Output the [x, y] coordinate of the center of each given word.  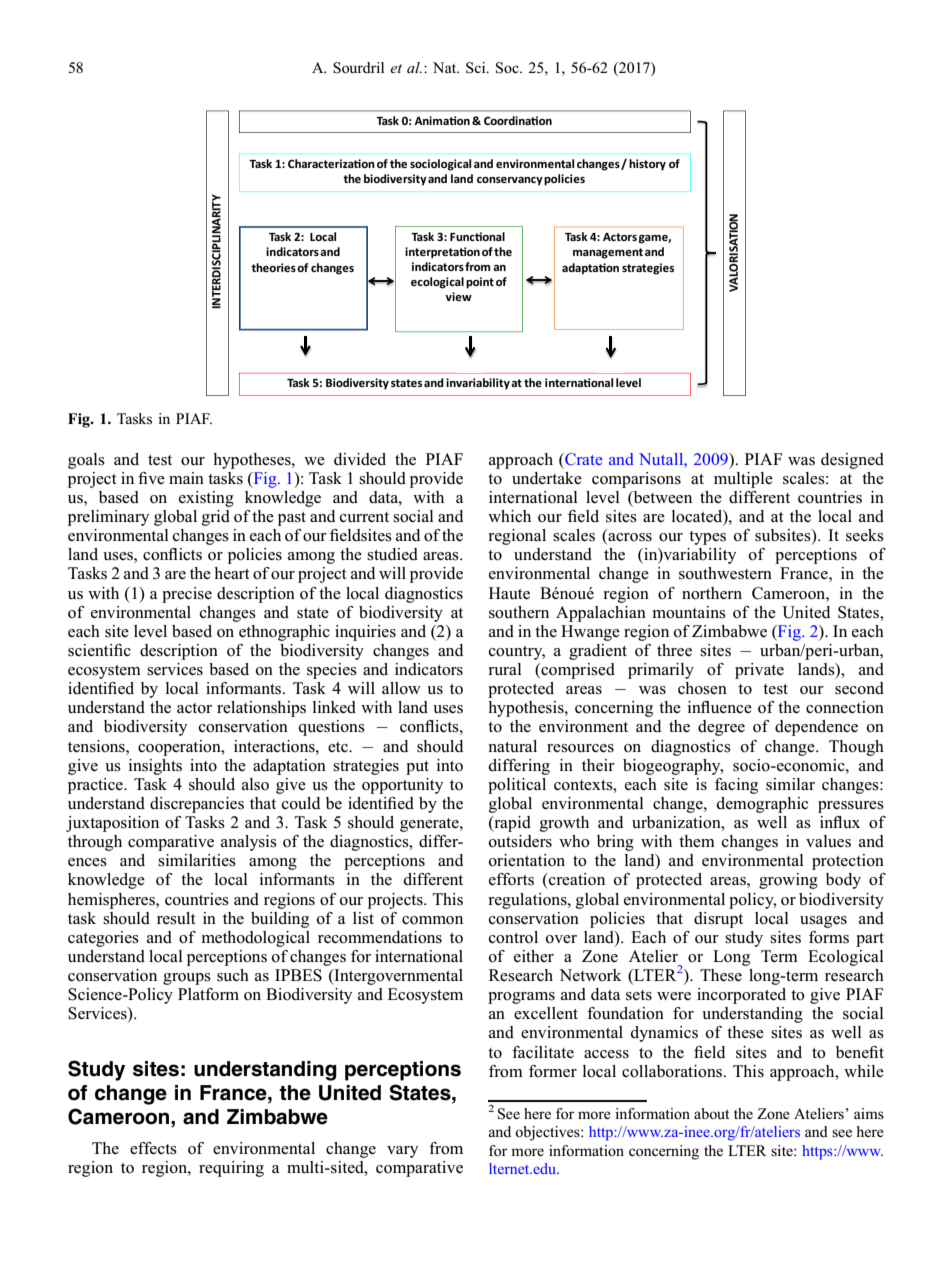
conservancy [510, 181]
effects [153, 1148]
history [647, 165]
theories [273, 267]
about [711, 1113]
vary [402, 1152]
